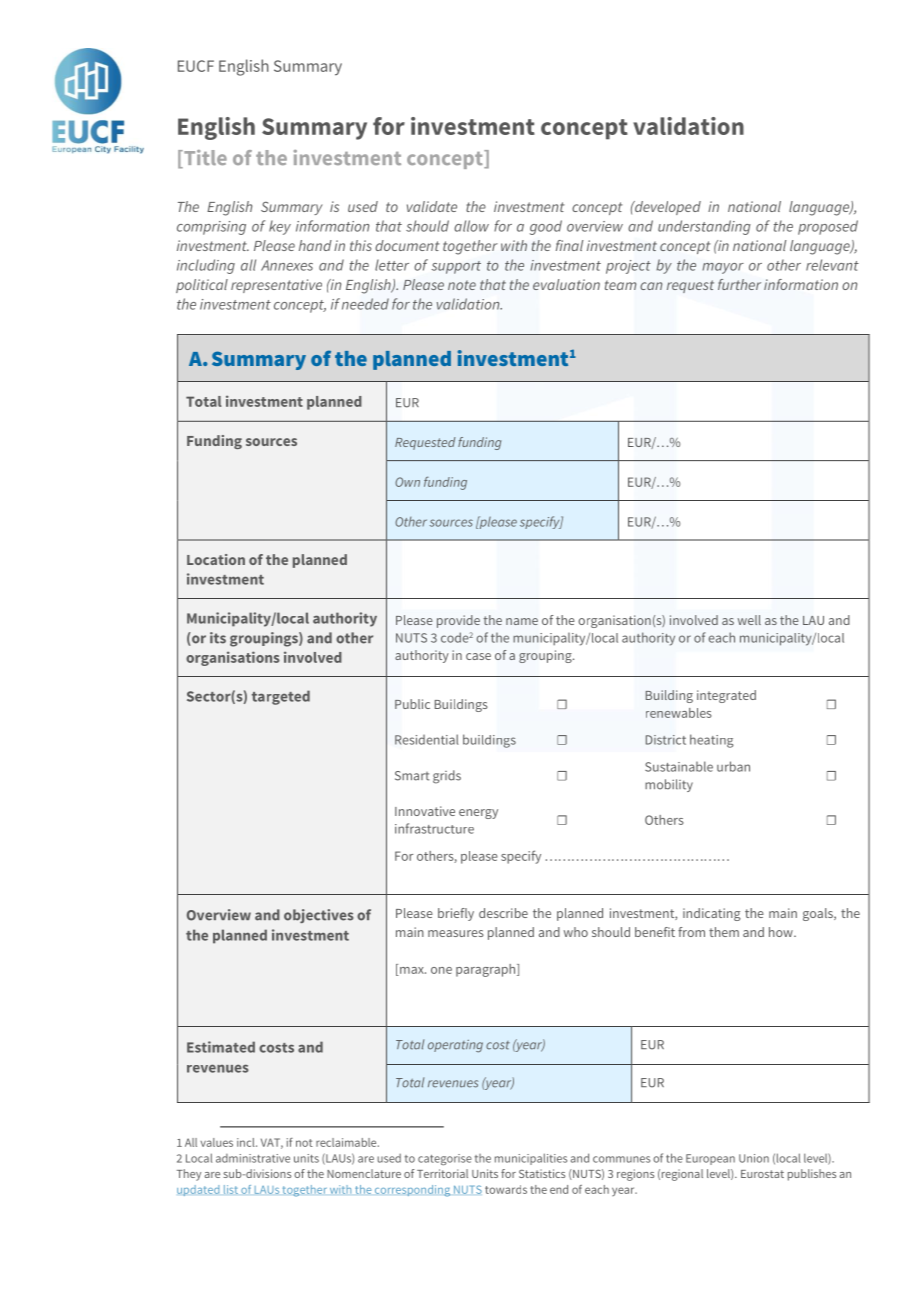 This page has width=924, height=1307. What do you see at coordinates (546, 227) in the page?
I see `good` at bounding box center [546, 227].
